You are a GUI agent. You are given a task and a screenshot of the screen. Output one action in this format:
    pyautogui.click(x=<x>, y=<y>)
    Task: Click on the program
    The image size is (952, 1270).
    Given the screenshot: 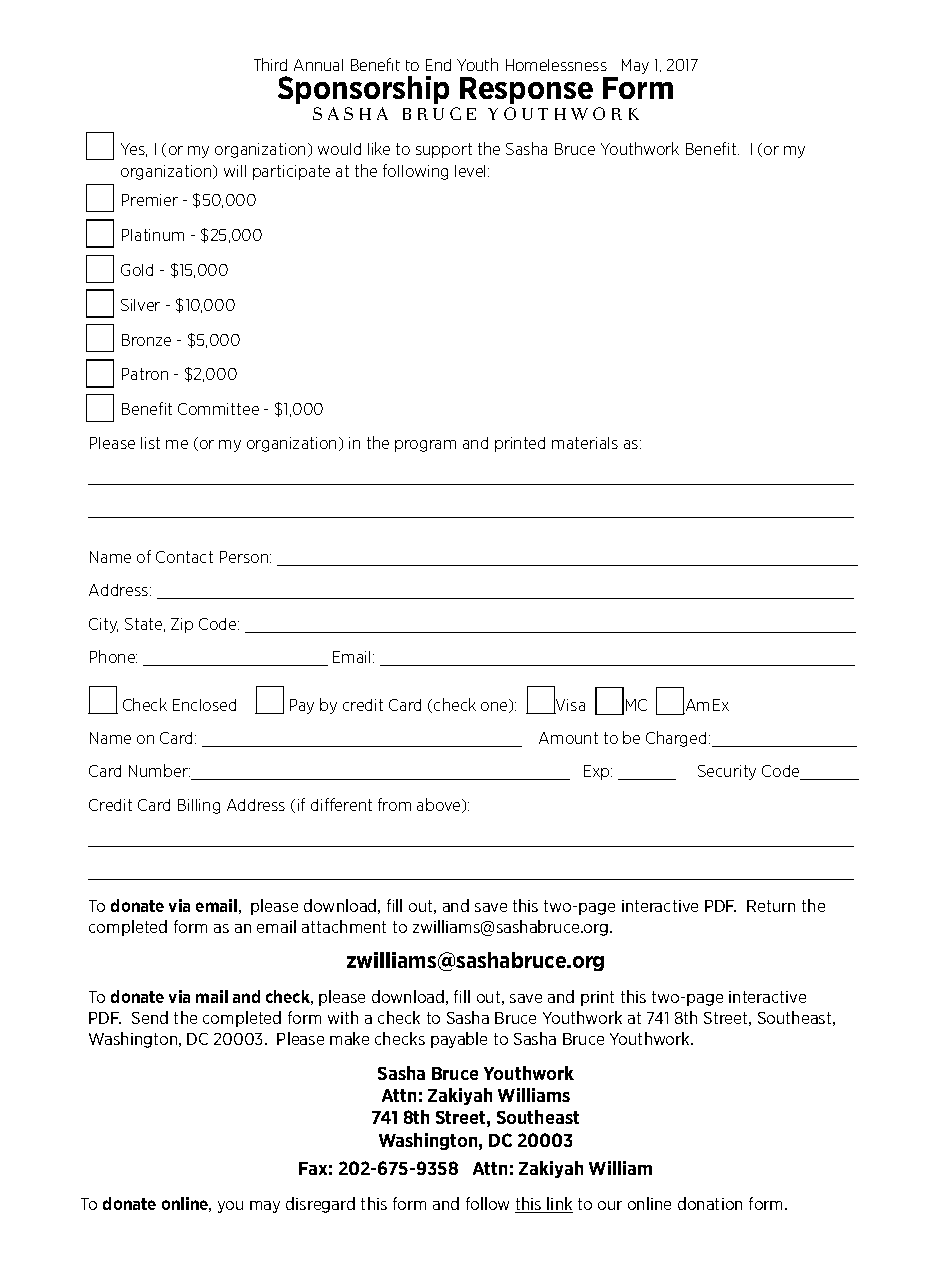 What is the action you would take?
    pyautogui.click(x=425, y=446)
